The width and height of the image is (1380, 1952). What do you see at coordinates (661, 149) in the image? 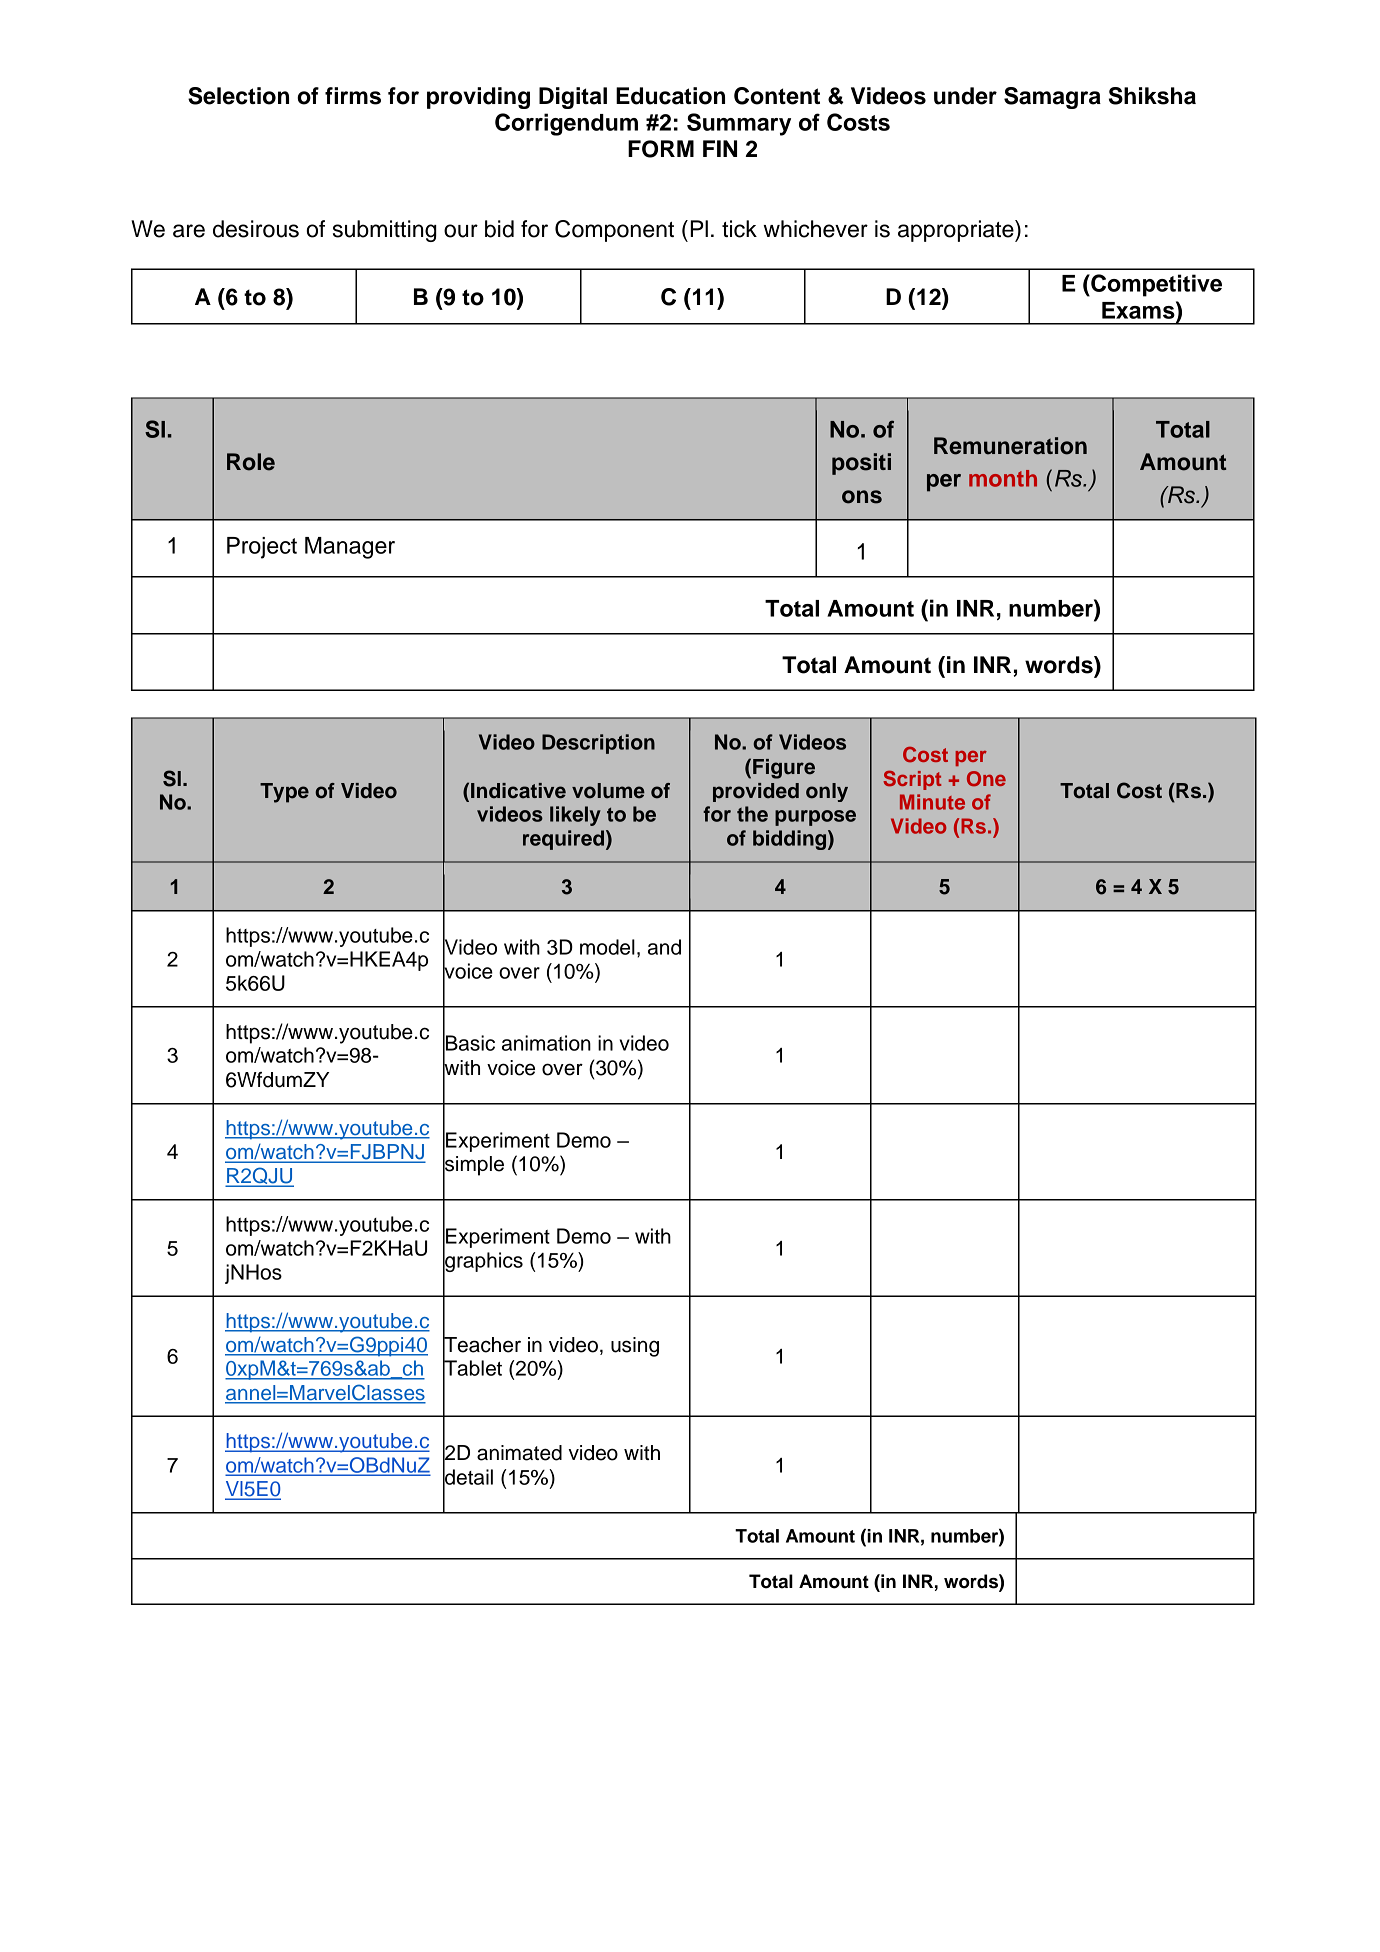
I see `FORM` at bounding box center [661, 149].
